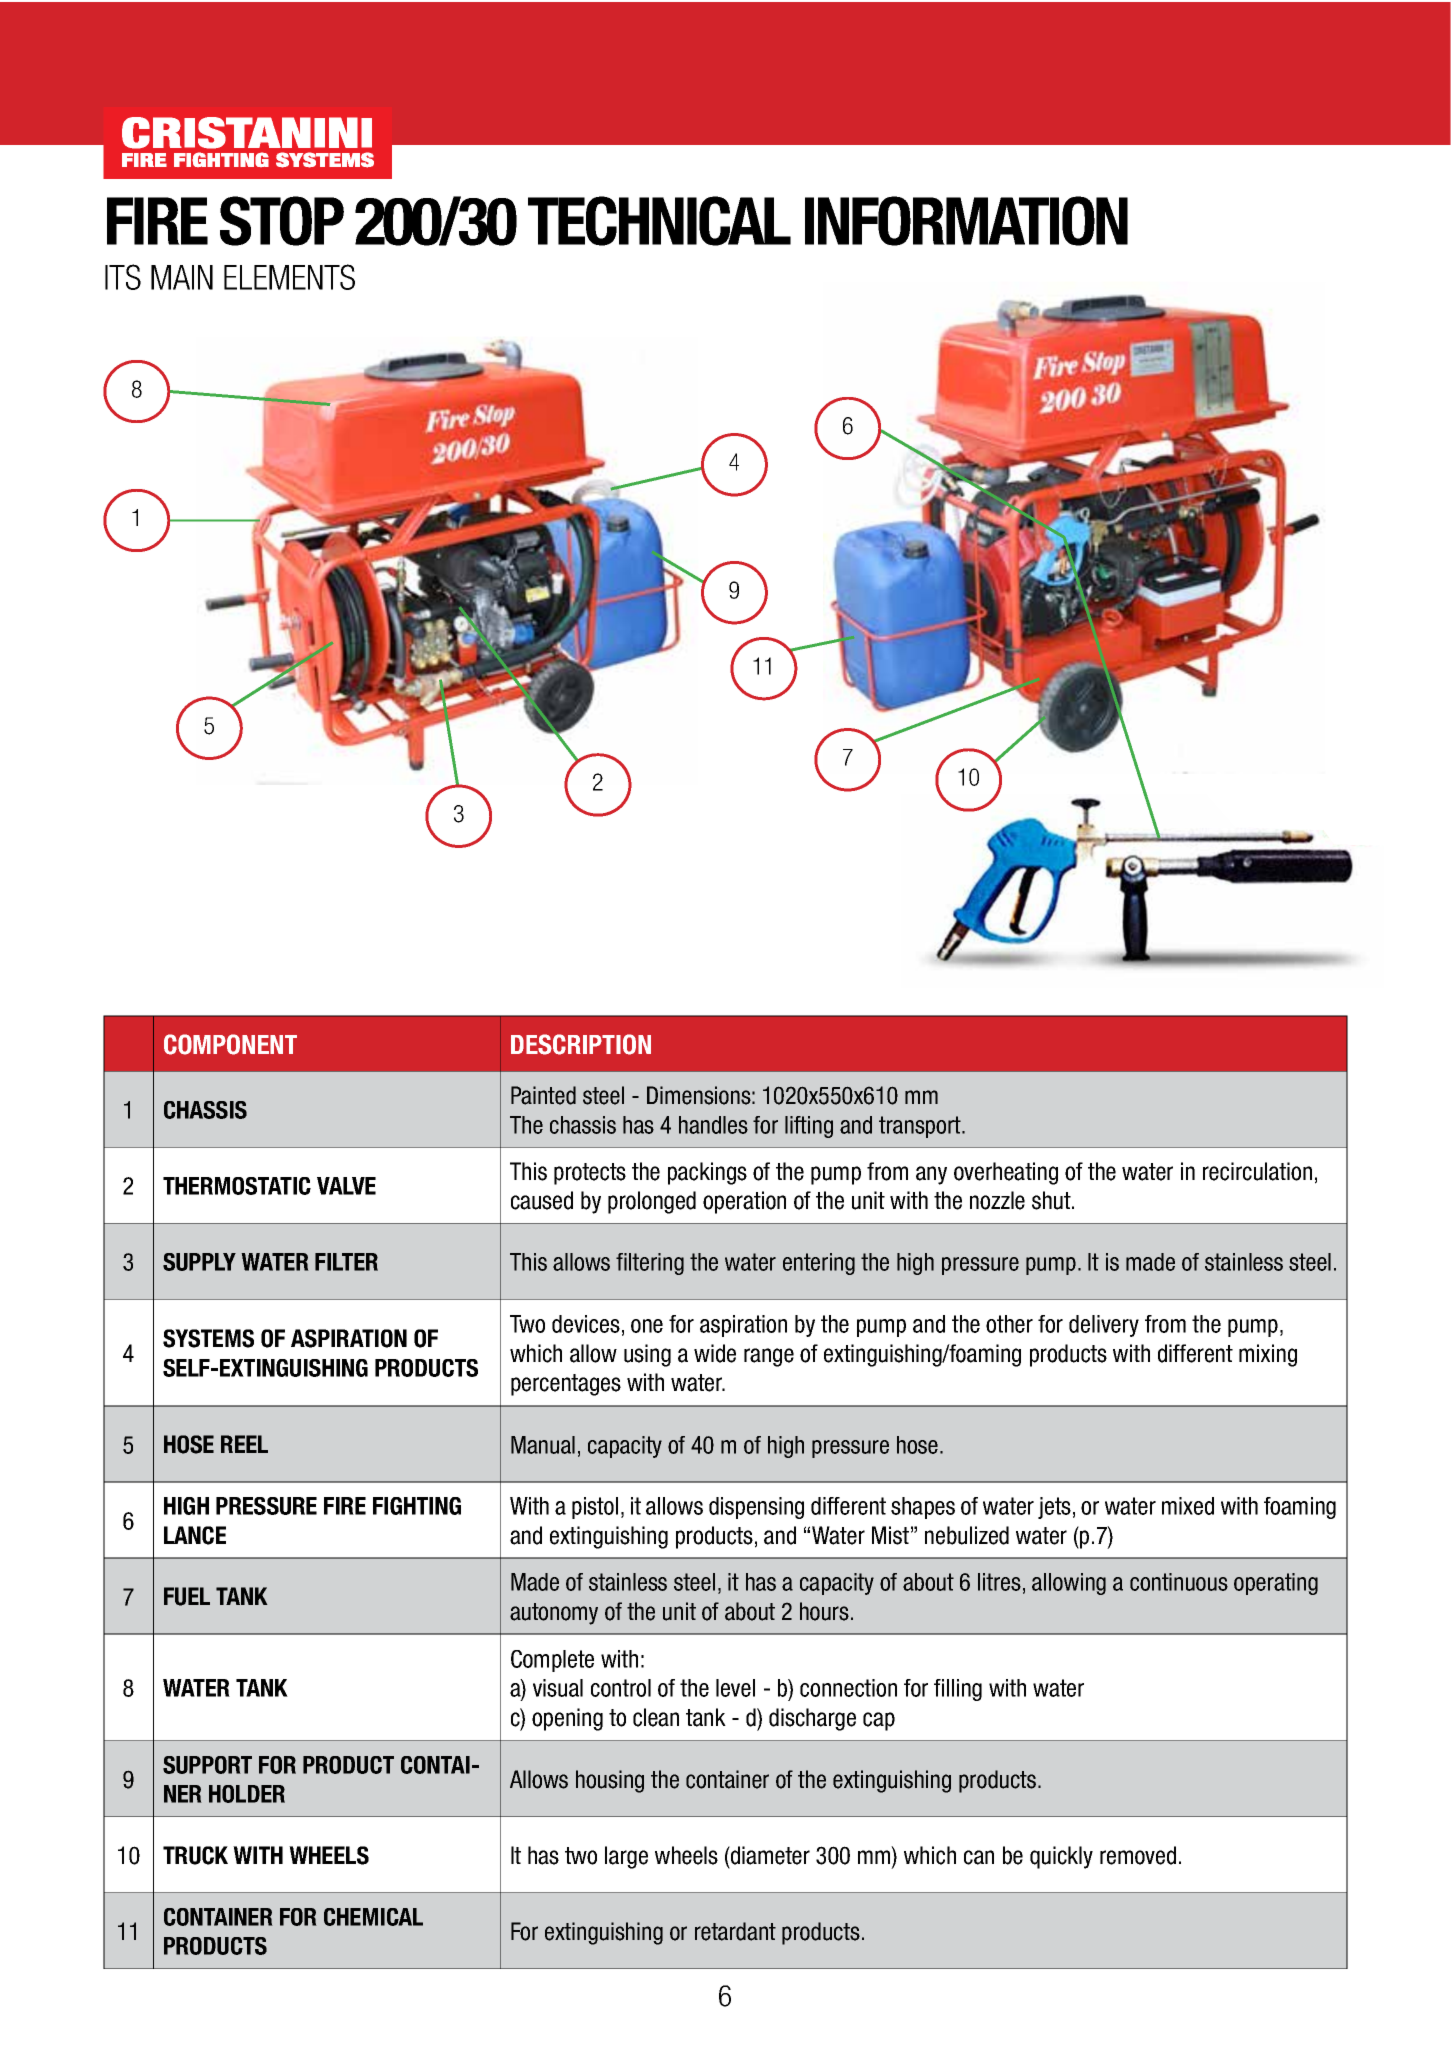  Describe the element at coordinates (230, 1044) in the screenshot. I see `COMPONENT` at that location.
